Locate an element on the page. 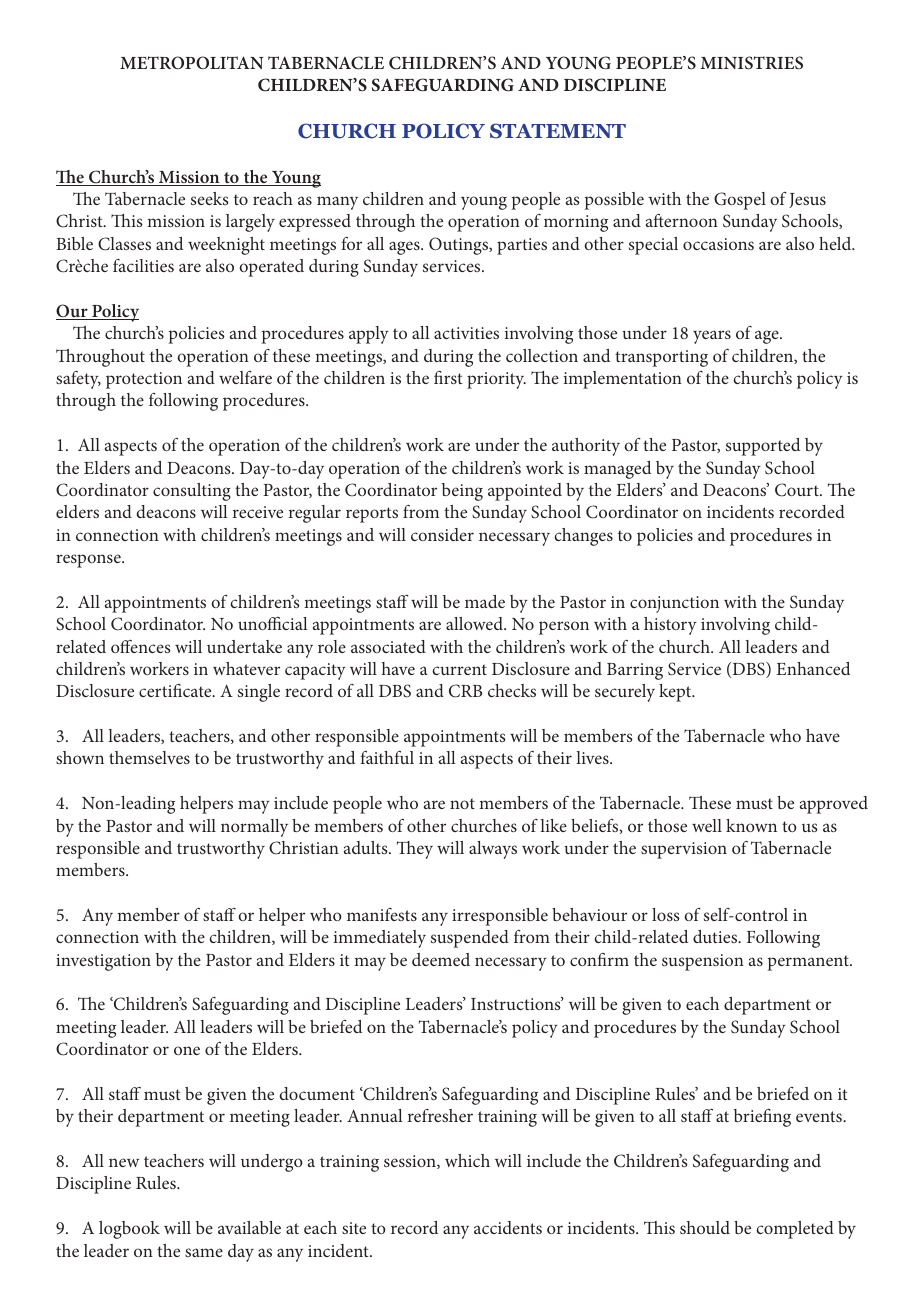 This page has height=1308, width=924. being is located at coordinates (462, 492).
